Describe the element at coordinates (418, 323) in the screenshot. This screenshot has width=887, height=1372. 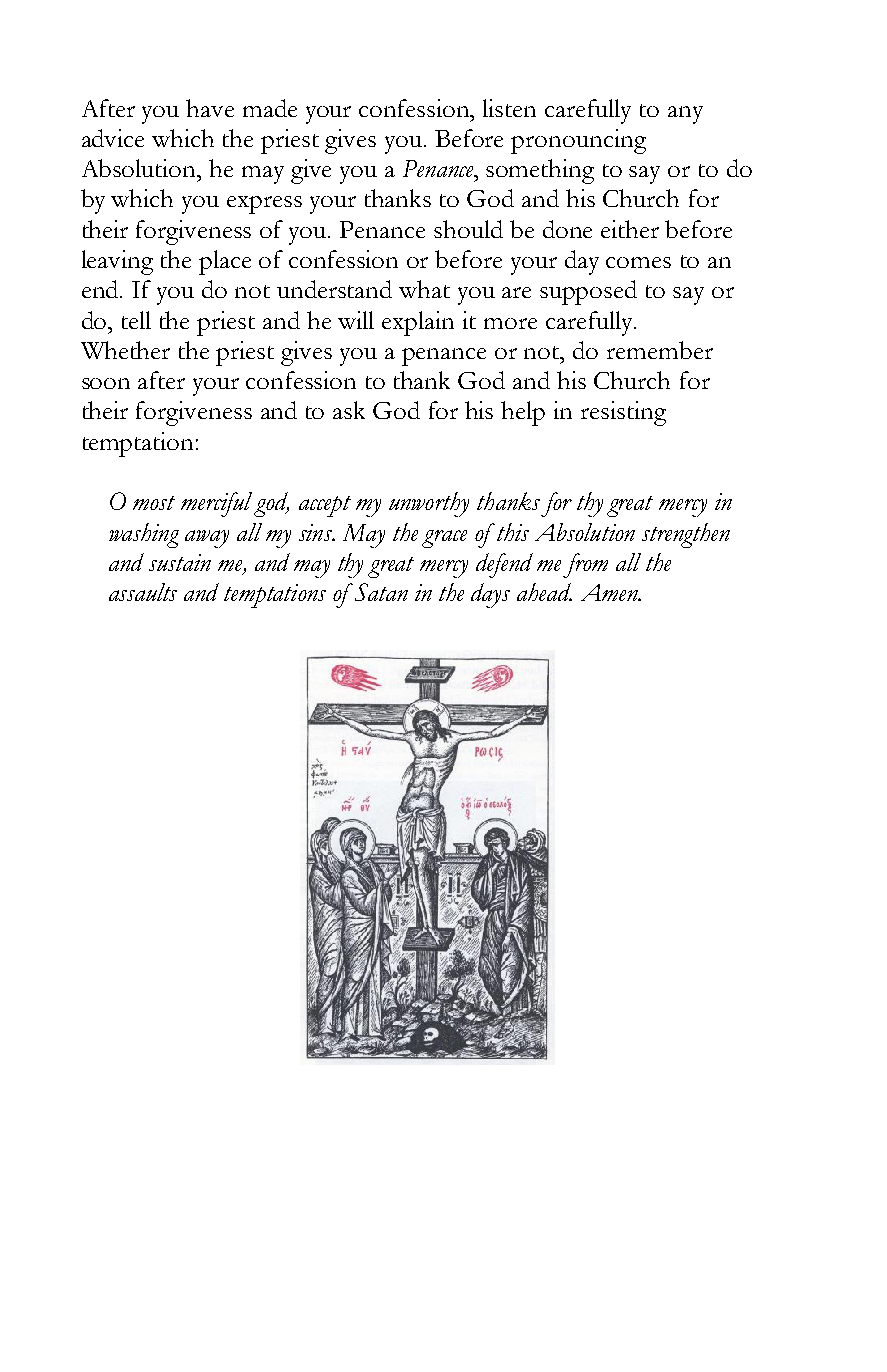
I see `explain` at that location.
